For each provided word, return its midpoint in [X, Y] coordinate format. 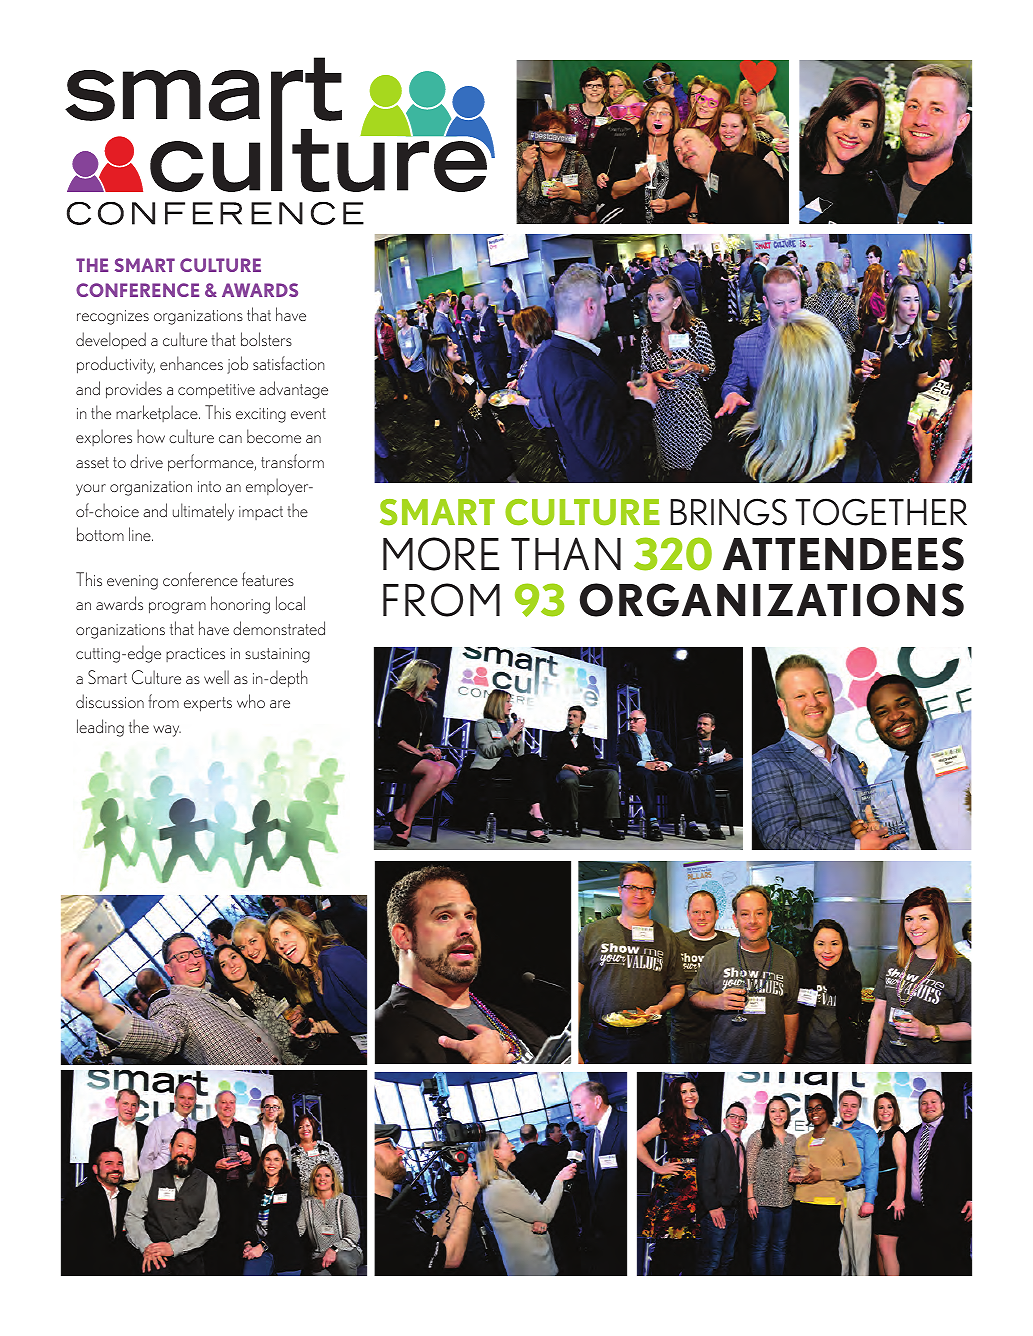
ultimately [203, 512]
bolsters [266, 339]
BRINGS [728, 512]
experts [208, 704]
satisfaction [289, 363]
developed [111, 340]
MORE [441, 554]
